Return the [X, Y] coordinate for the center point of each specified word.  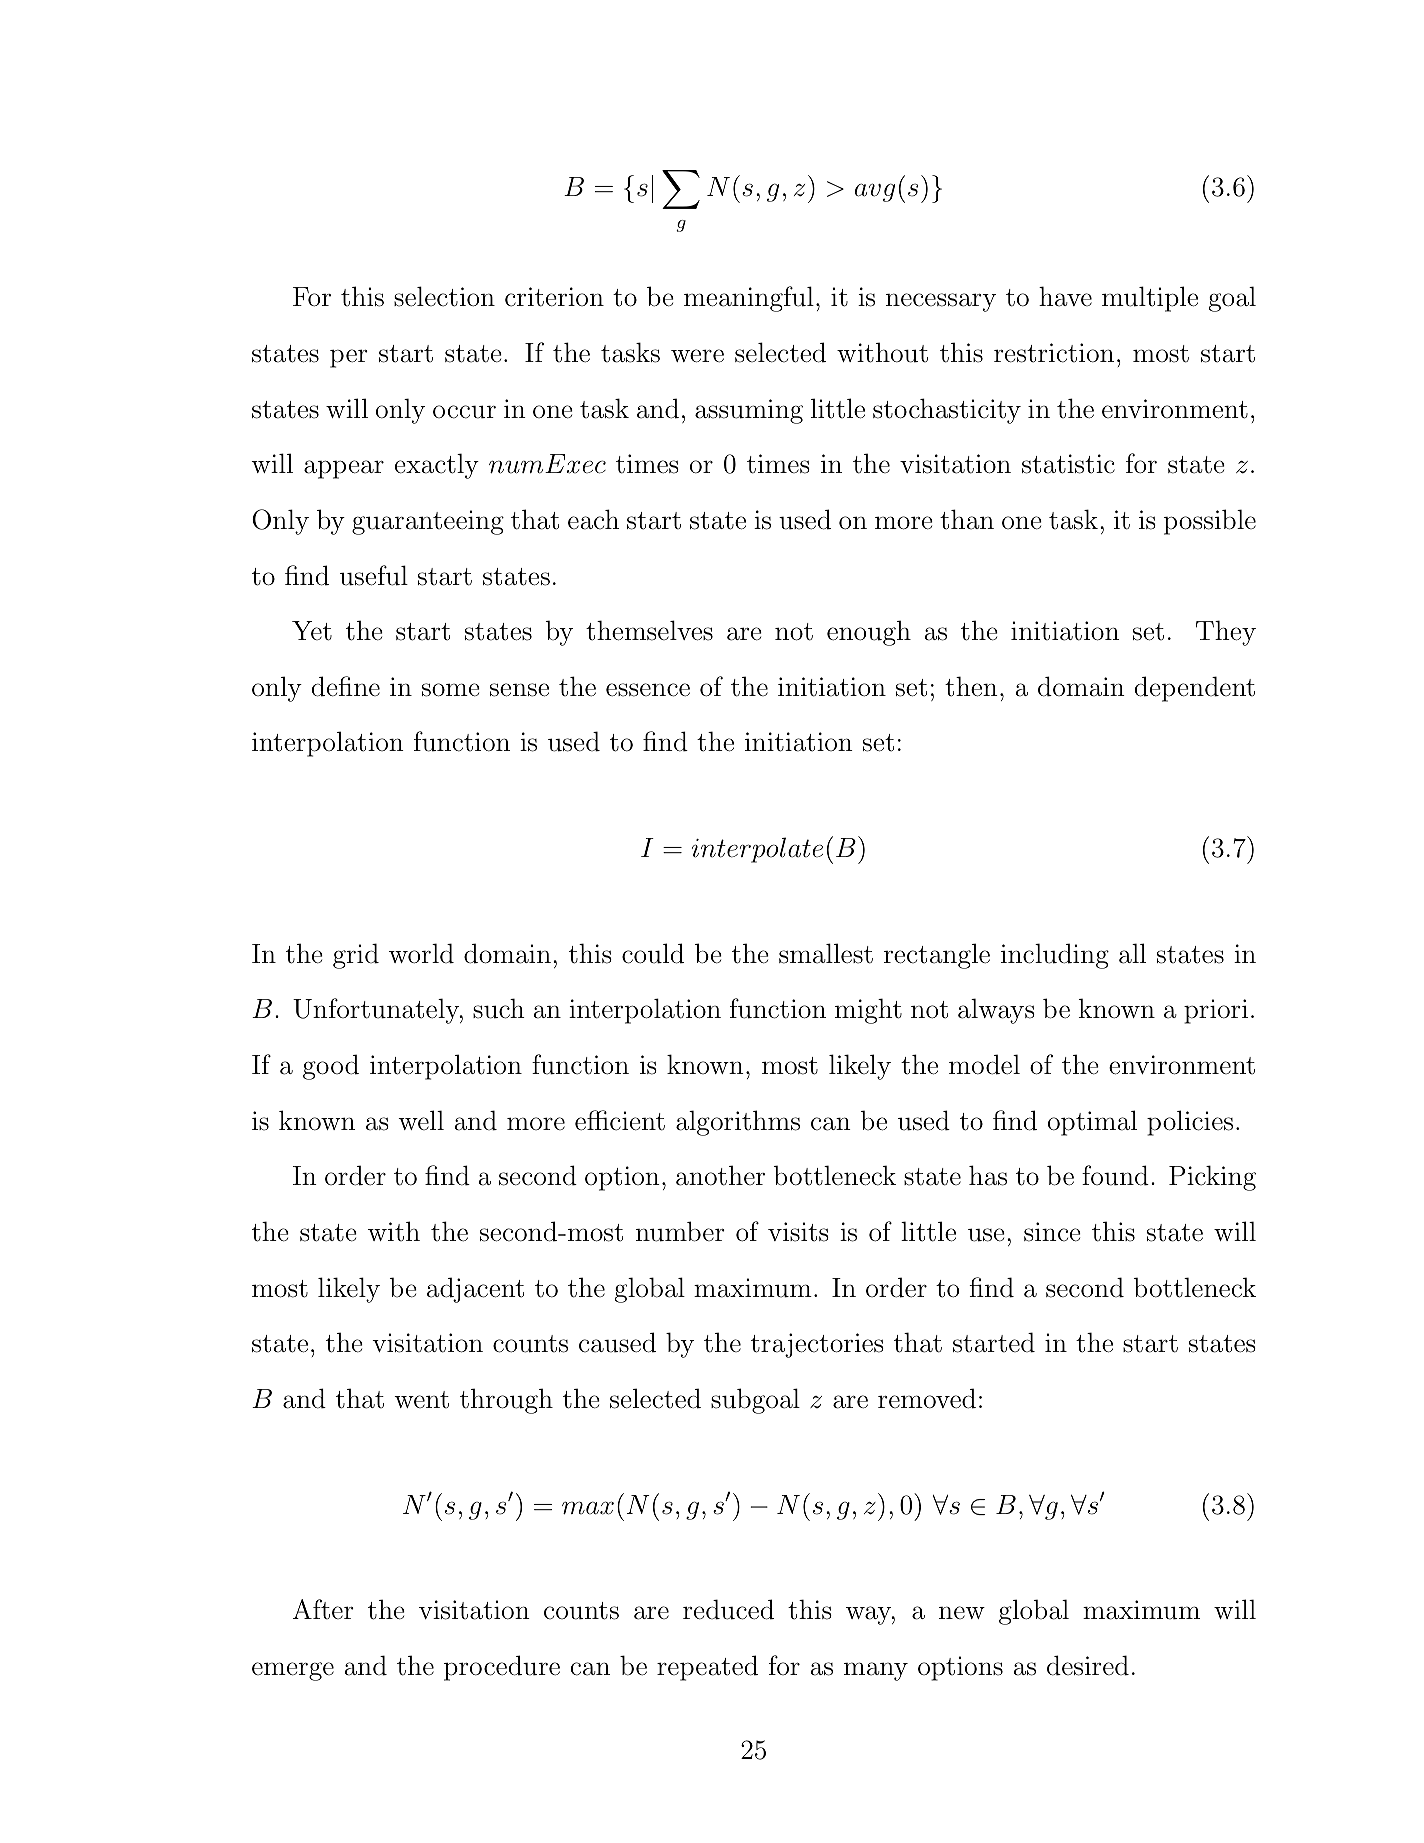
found [1115, 1175]
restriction [1054, 353]
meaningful [749, 299]
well [421, 1120]
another [720, 1175]
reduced [728, 1609]
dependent [1195, 689]
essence [648, 690]
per [349, 358]
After [323, 1609]
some [451, 690]
